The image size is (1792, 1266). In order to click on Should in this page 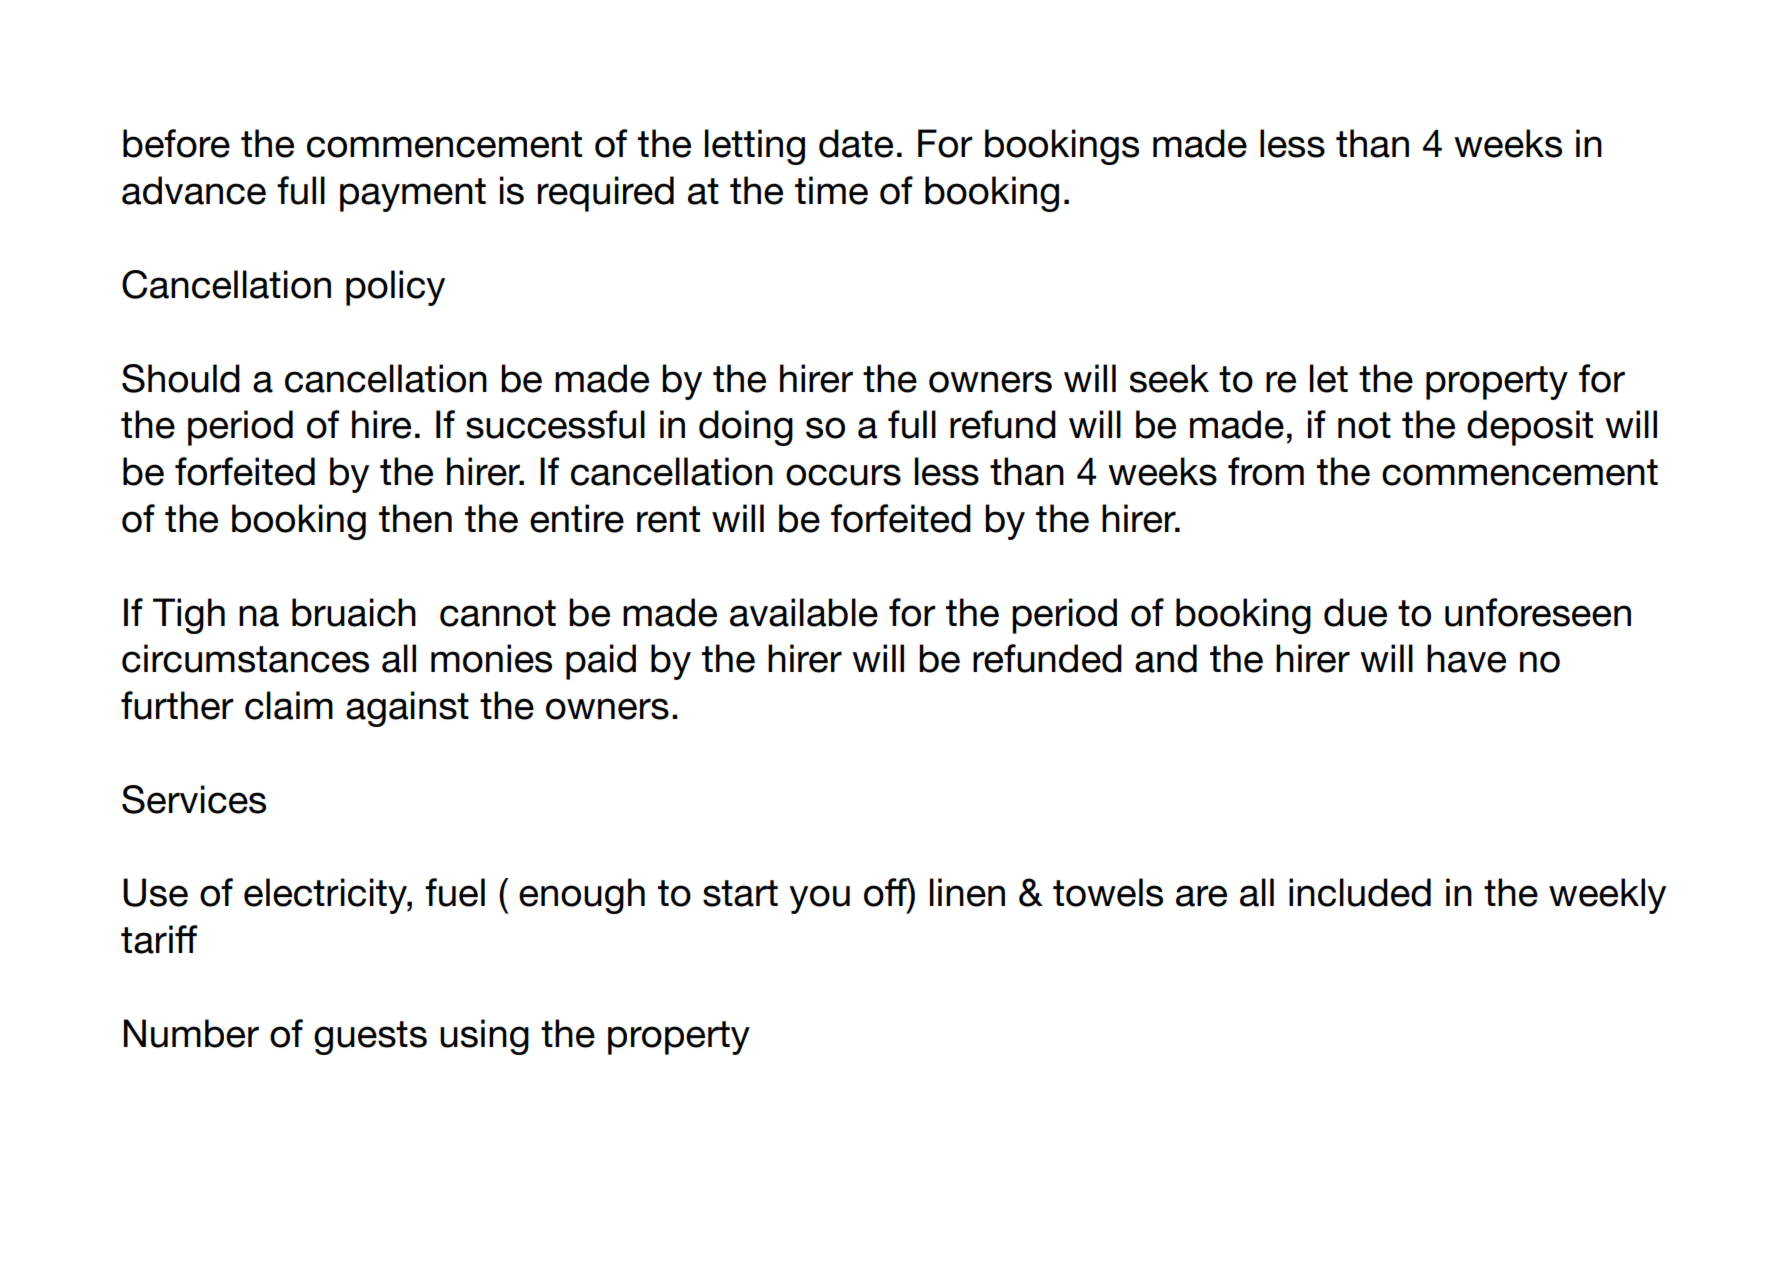, I will do `click(181, 378)`.
